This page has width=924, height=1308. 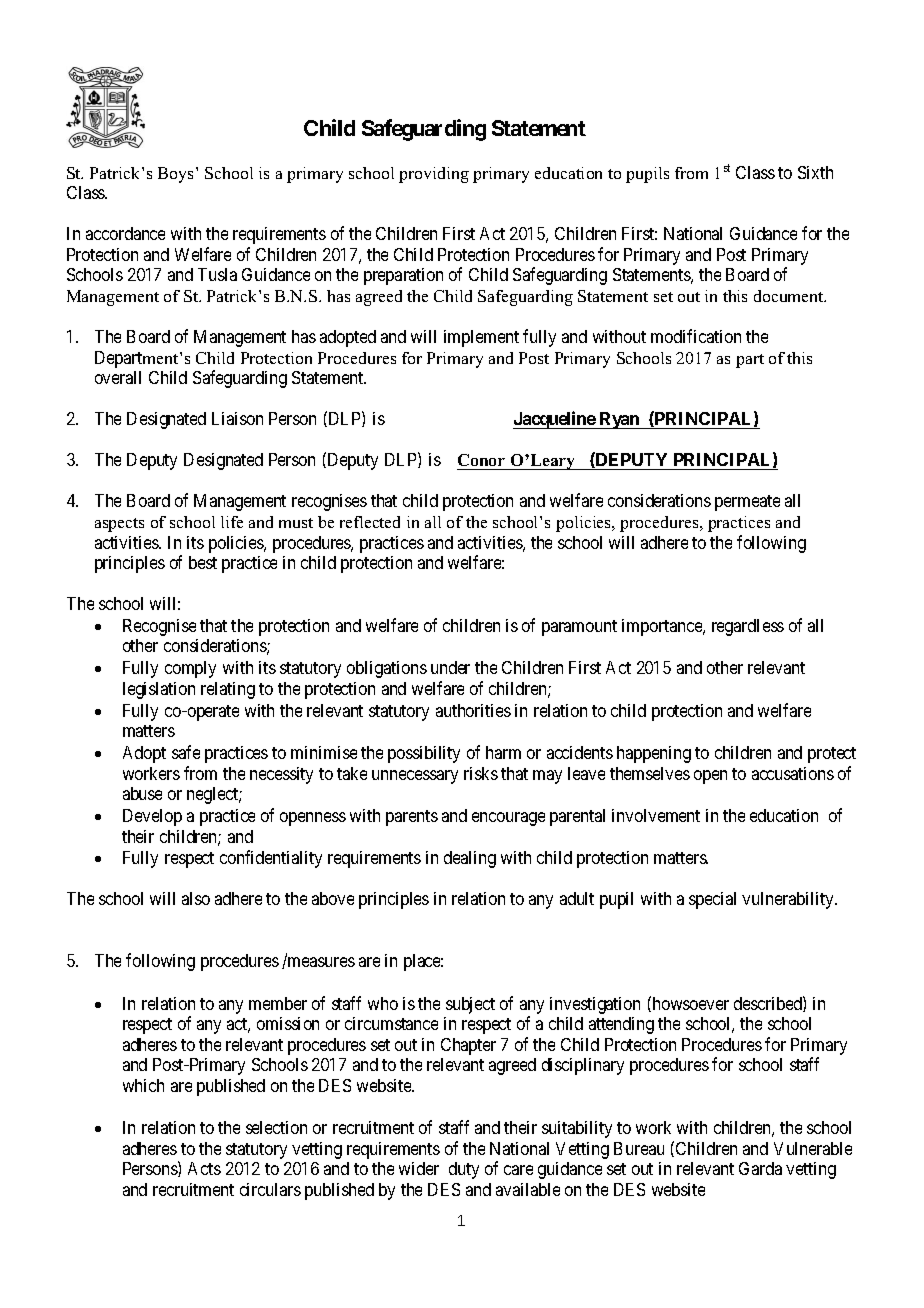 I want to click on Develop, so click(x=152, y=817).
